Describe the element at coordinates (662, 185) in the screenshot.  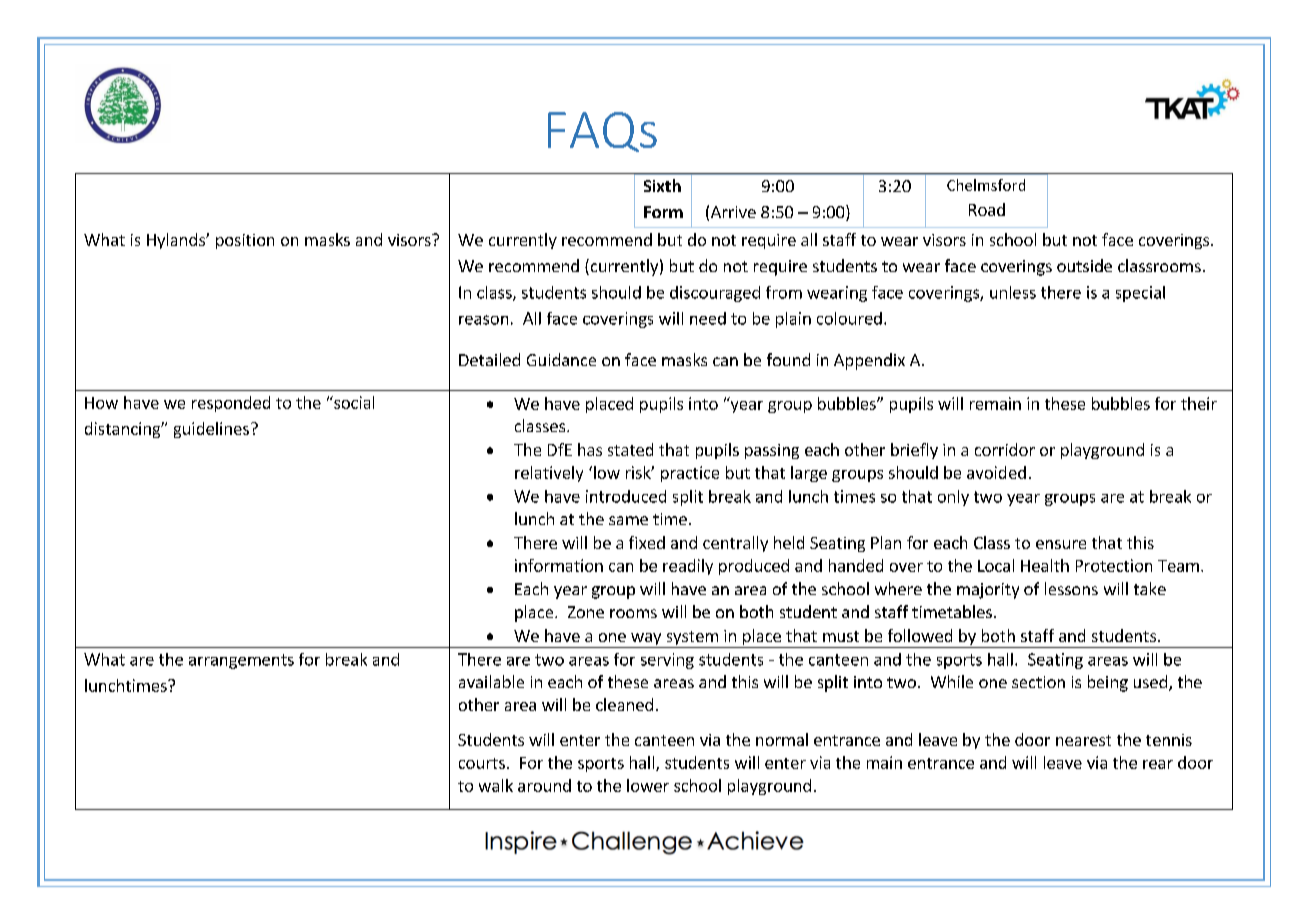
I see `Sixth` at that location.
